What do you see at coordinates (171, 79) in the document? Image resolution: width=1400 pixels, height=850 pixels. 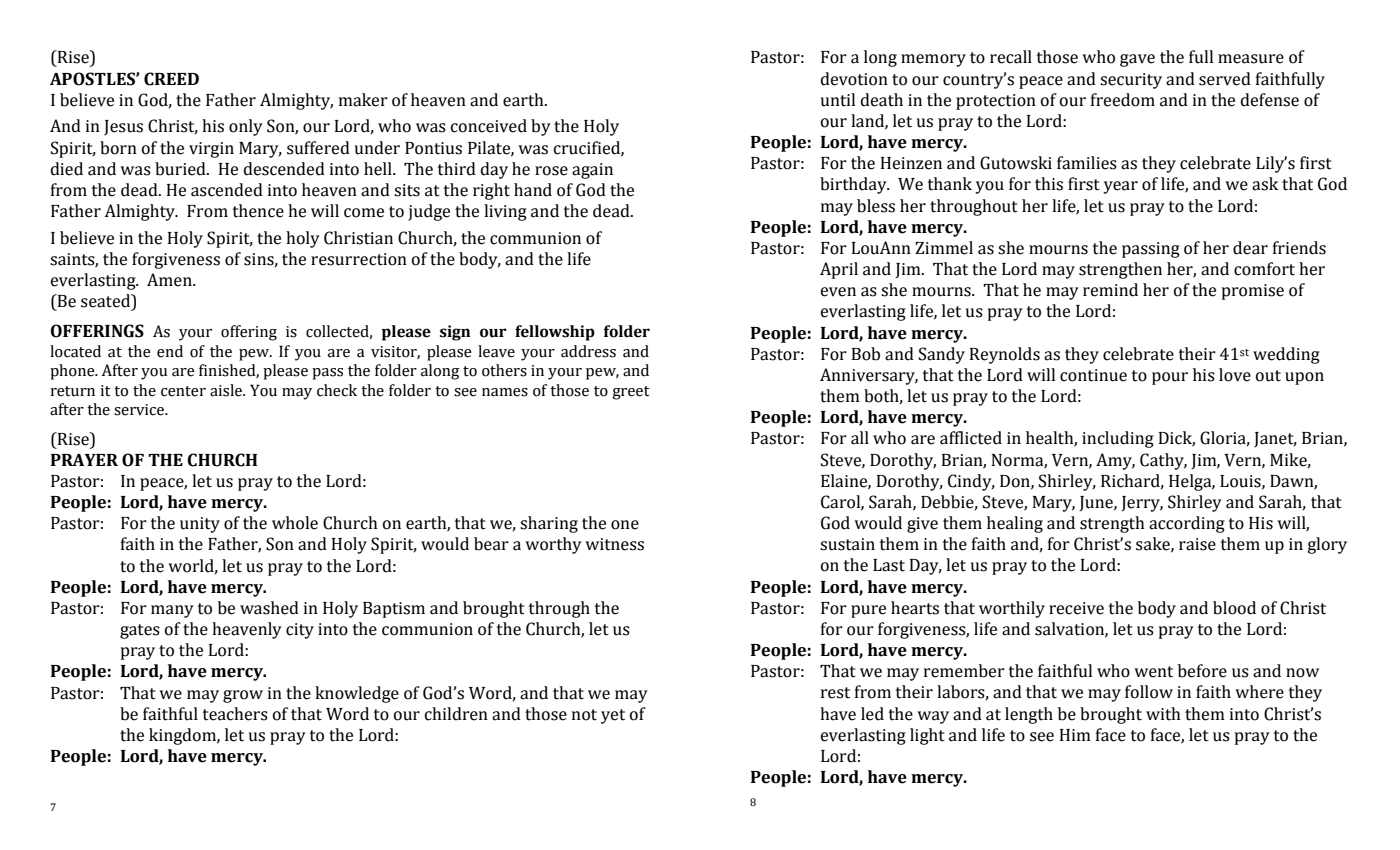 I see `CREED` at bounding box center [171, 79].
